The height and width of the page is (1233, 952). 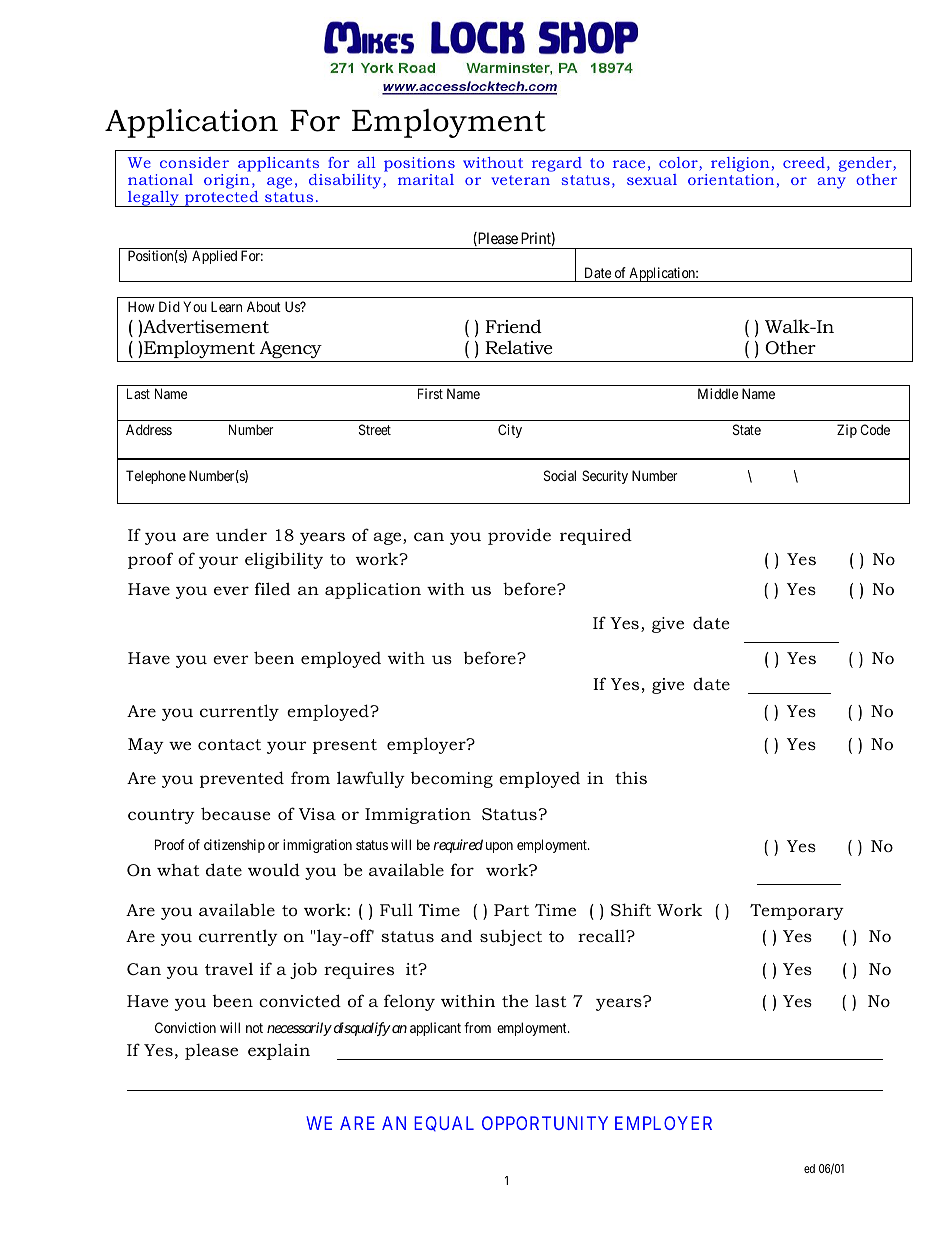 I want to click on provide, so click(x=519, y=536).
